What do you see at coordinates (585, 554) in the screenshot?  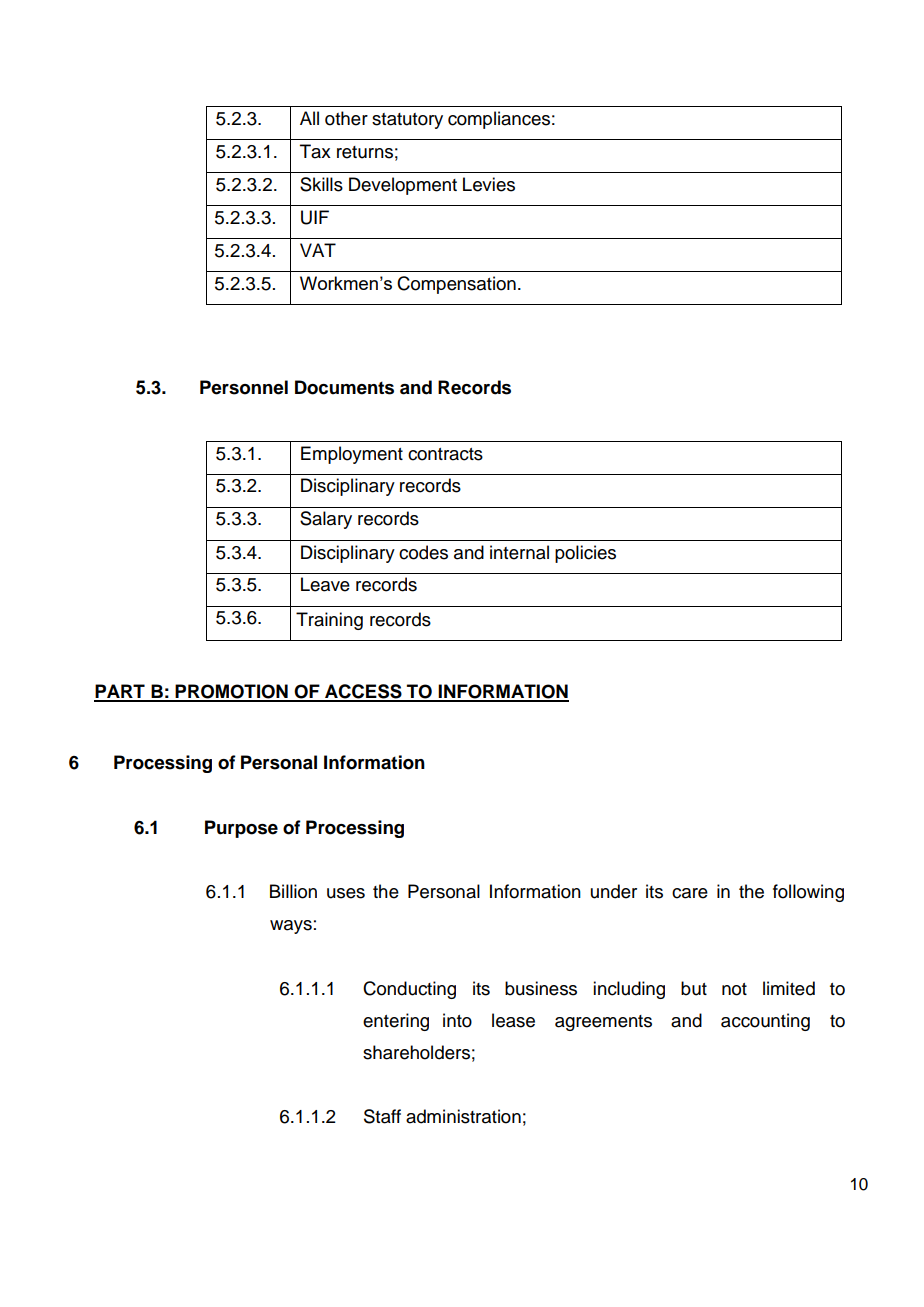 I see `policies` at bounding box center [585, 554].
